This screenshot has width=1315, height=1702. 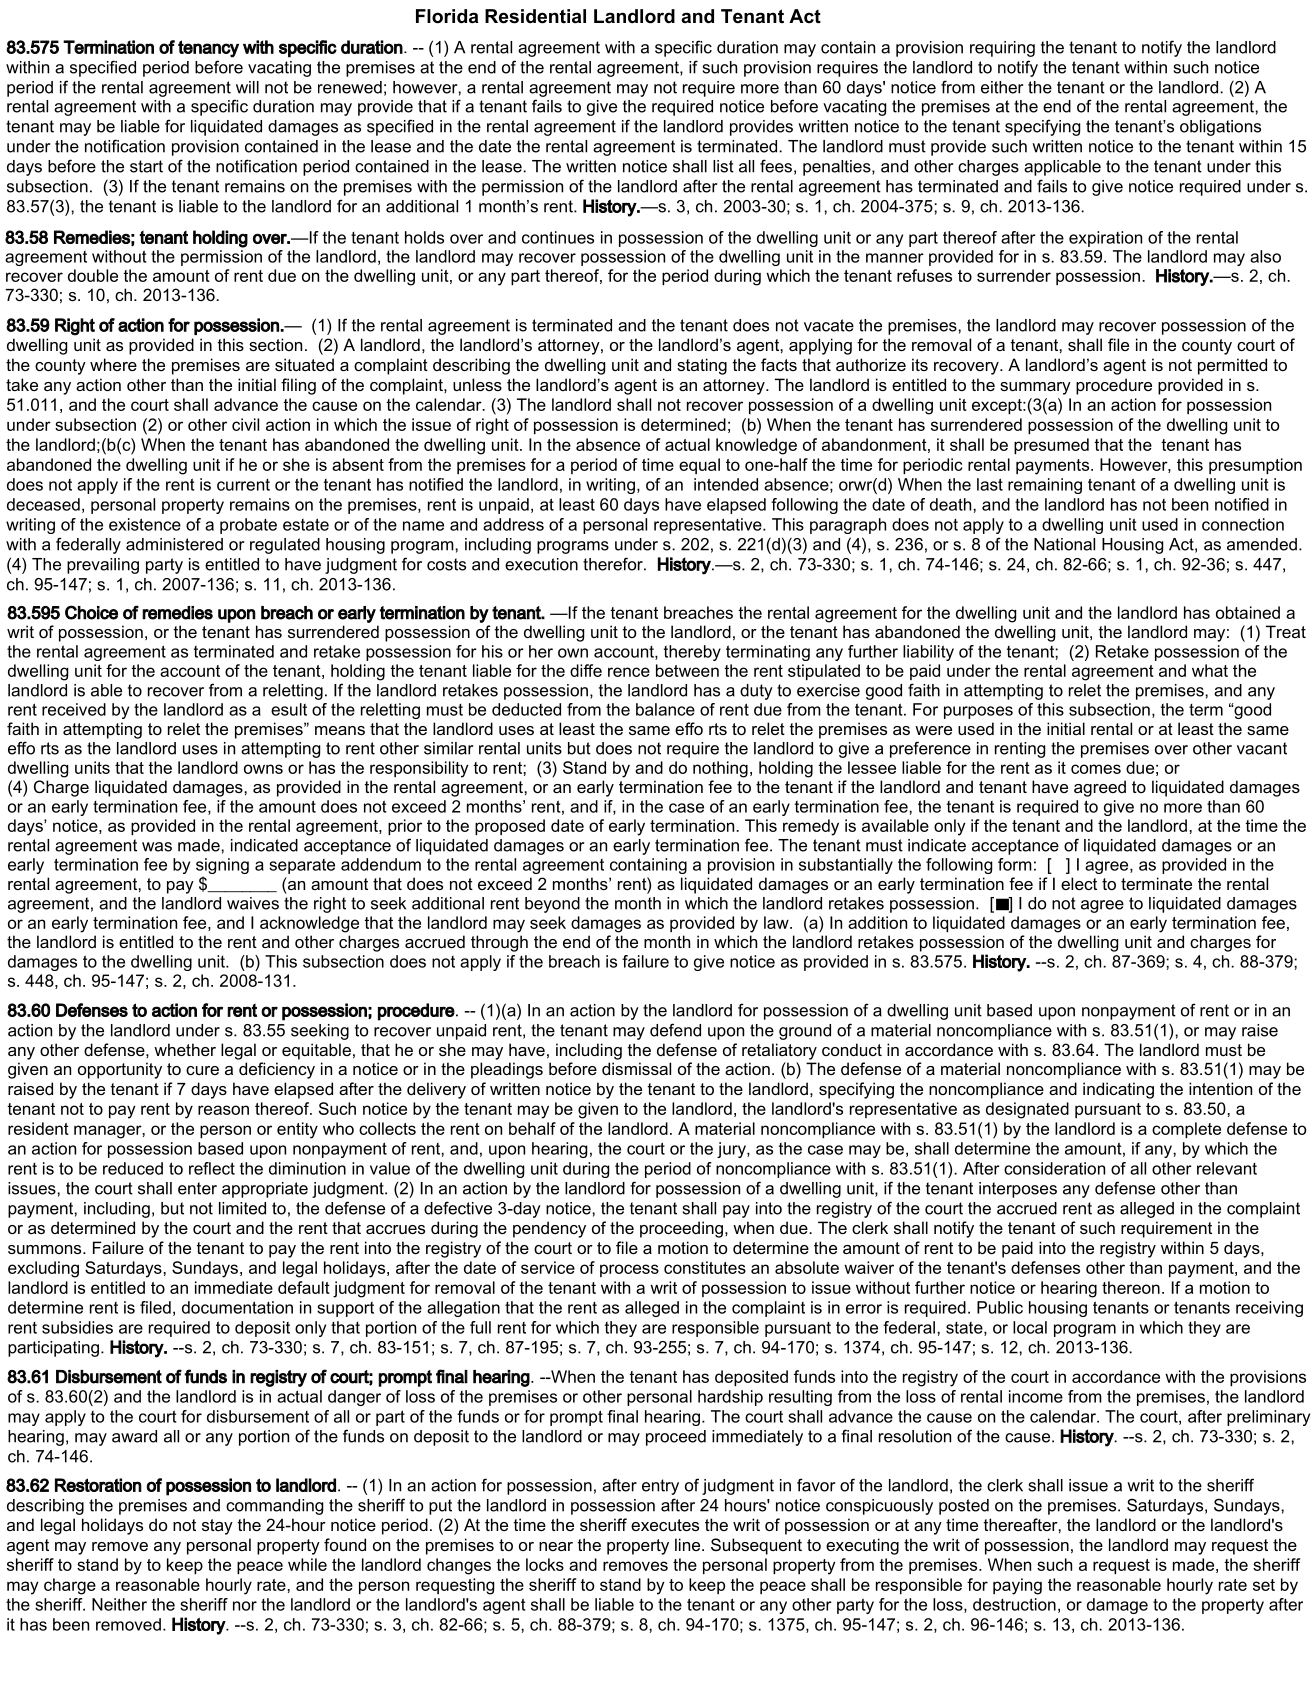 I want to click on stay, so click(x=217, y=1527).
